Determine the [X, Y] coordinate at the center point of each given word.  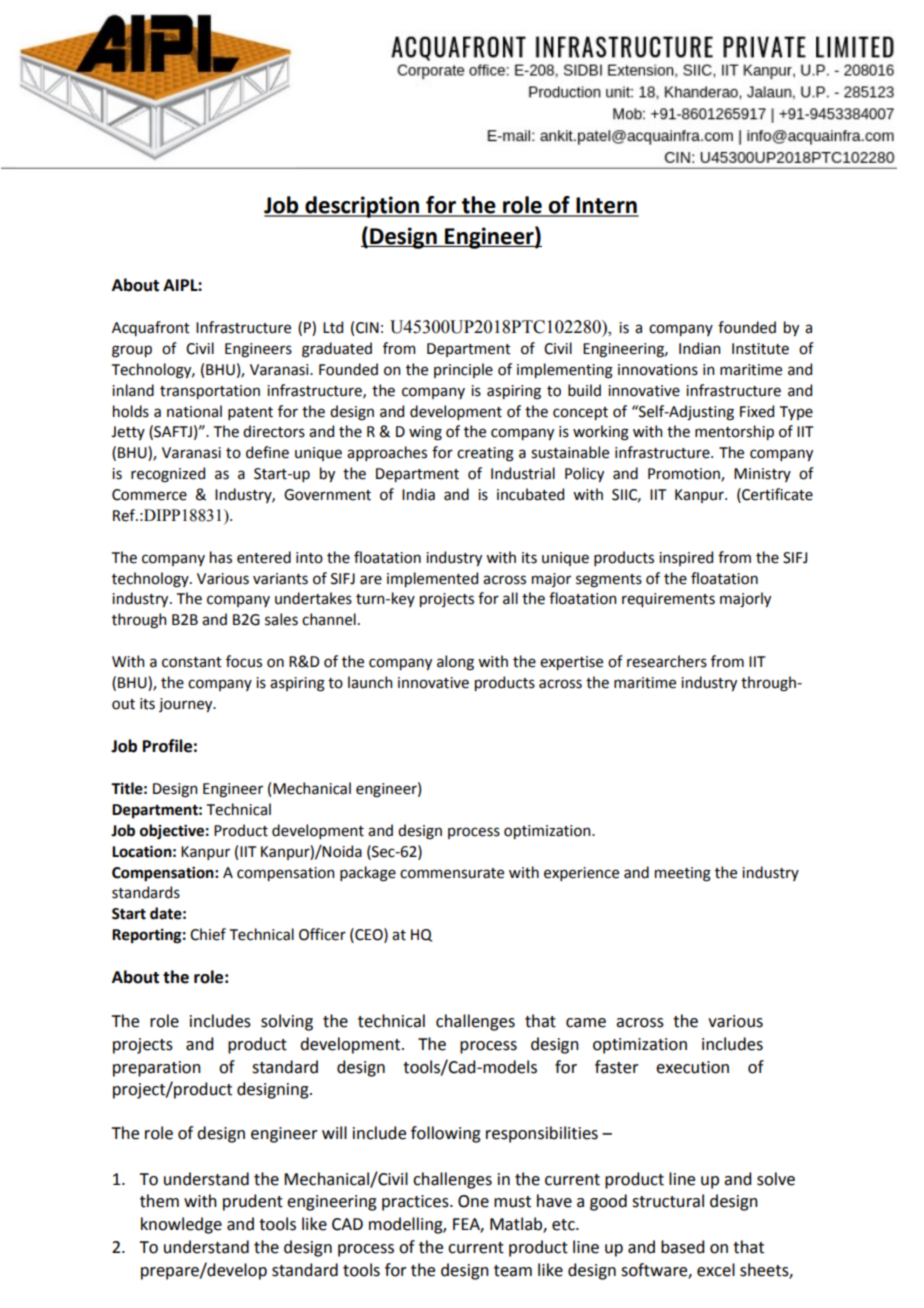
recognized [168, 475]
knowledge [181, 1225]
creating [485, 454]
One [473, 1201]
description [362, 207]
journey [187, 705]
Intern [606, 206]
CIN [367, 328]
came [586, 1023]
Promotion [685, 475]
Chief [208, 934]
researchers [667, 661]
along [455, 663]
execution [692, 1067]
